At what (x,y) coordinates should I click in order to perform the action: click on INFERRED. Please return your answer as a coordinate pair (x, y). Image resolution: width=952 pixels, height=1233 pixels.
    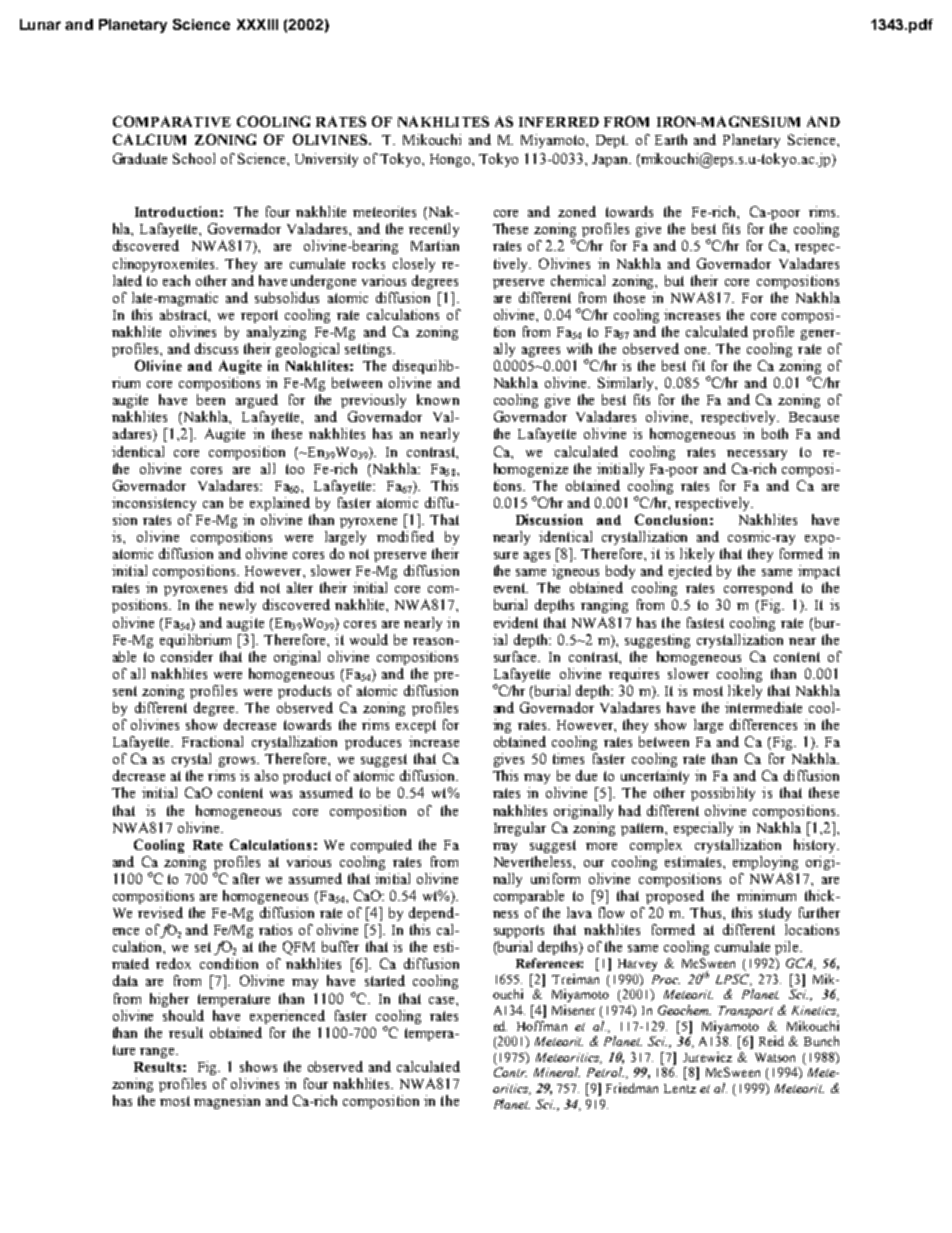
    Looking at the image, I should click on (559, 122).
